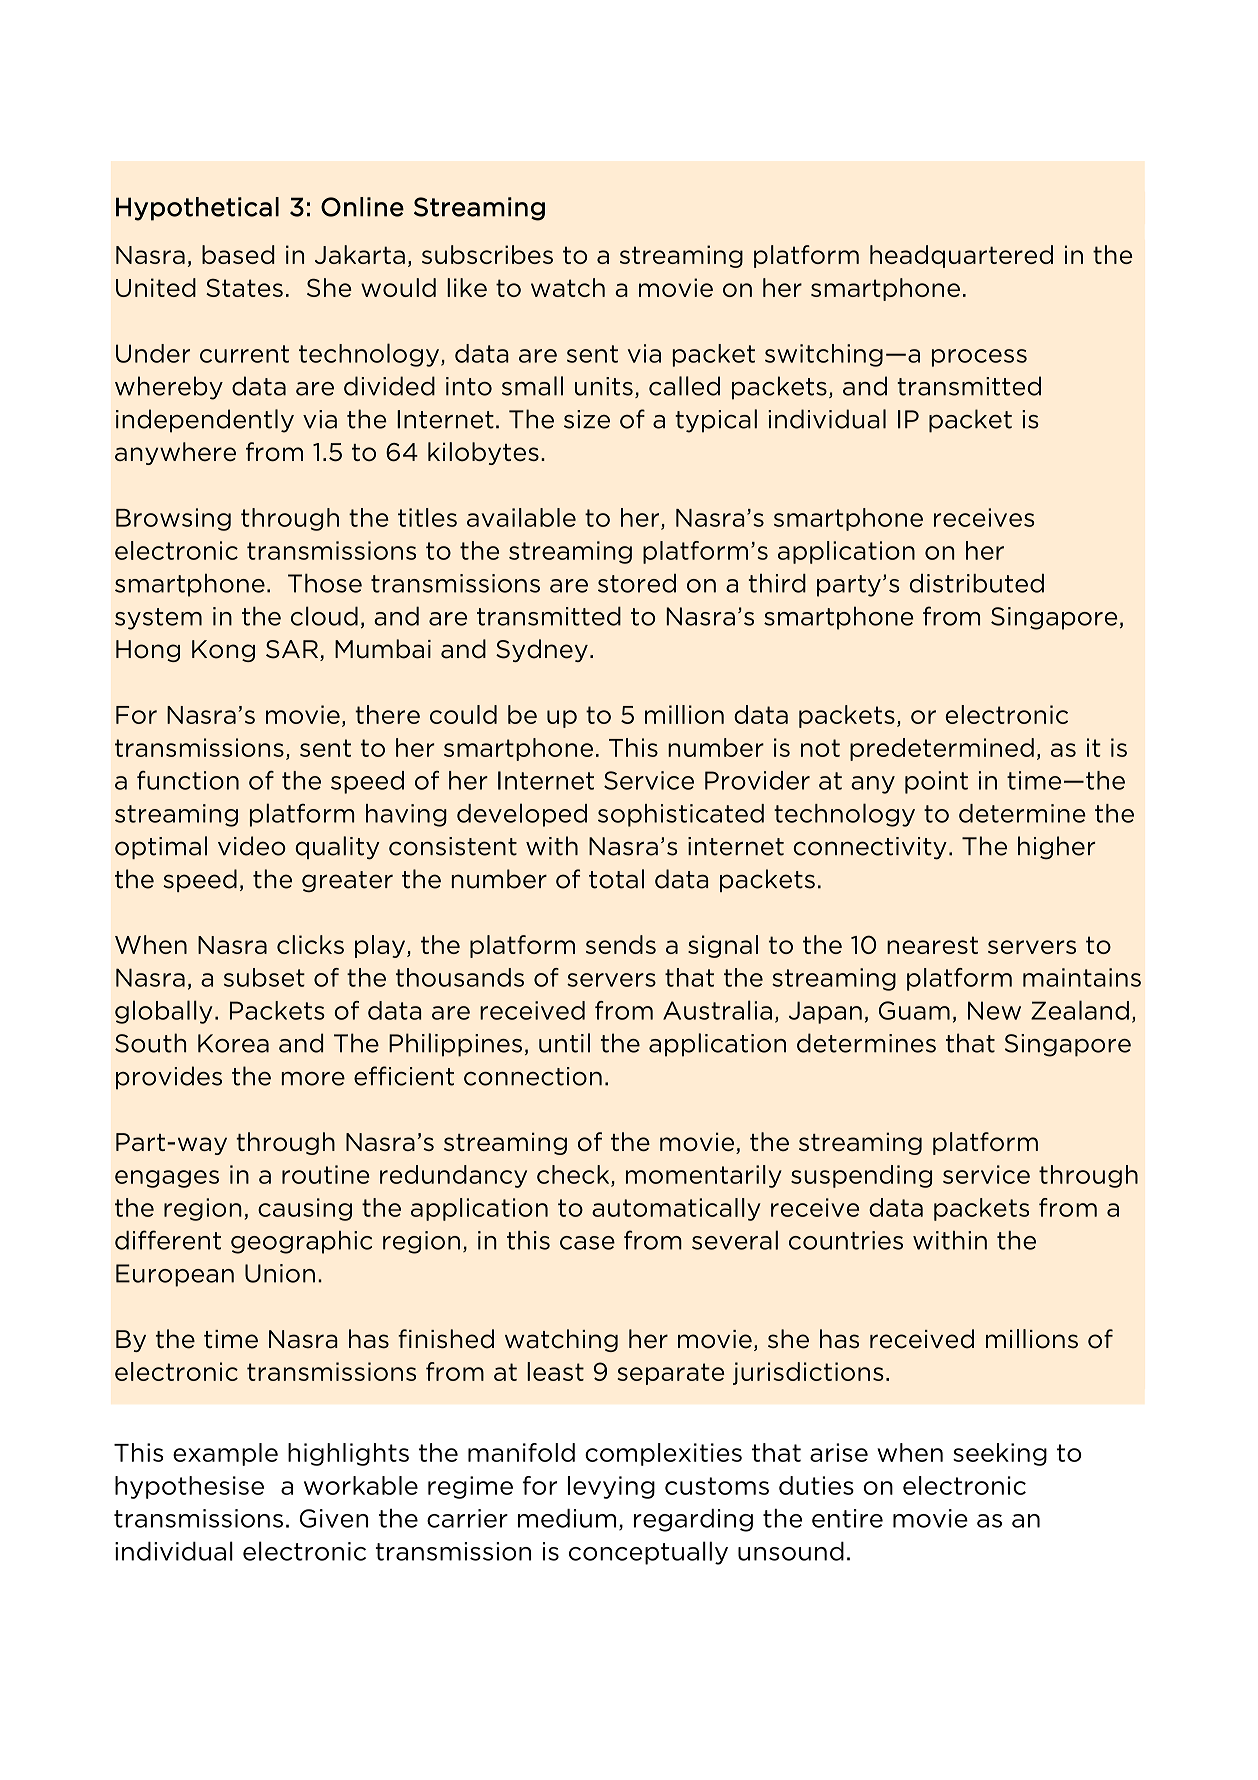 The width and height of the screenshot is (1258, 1780). Describe the element at coordinates (542, 650) in the screenshot. I see `Sydney` at that location.
